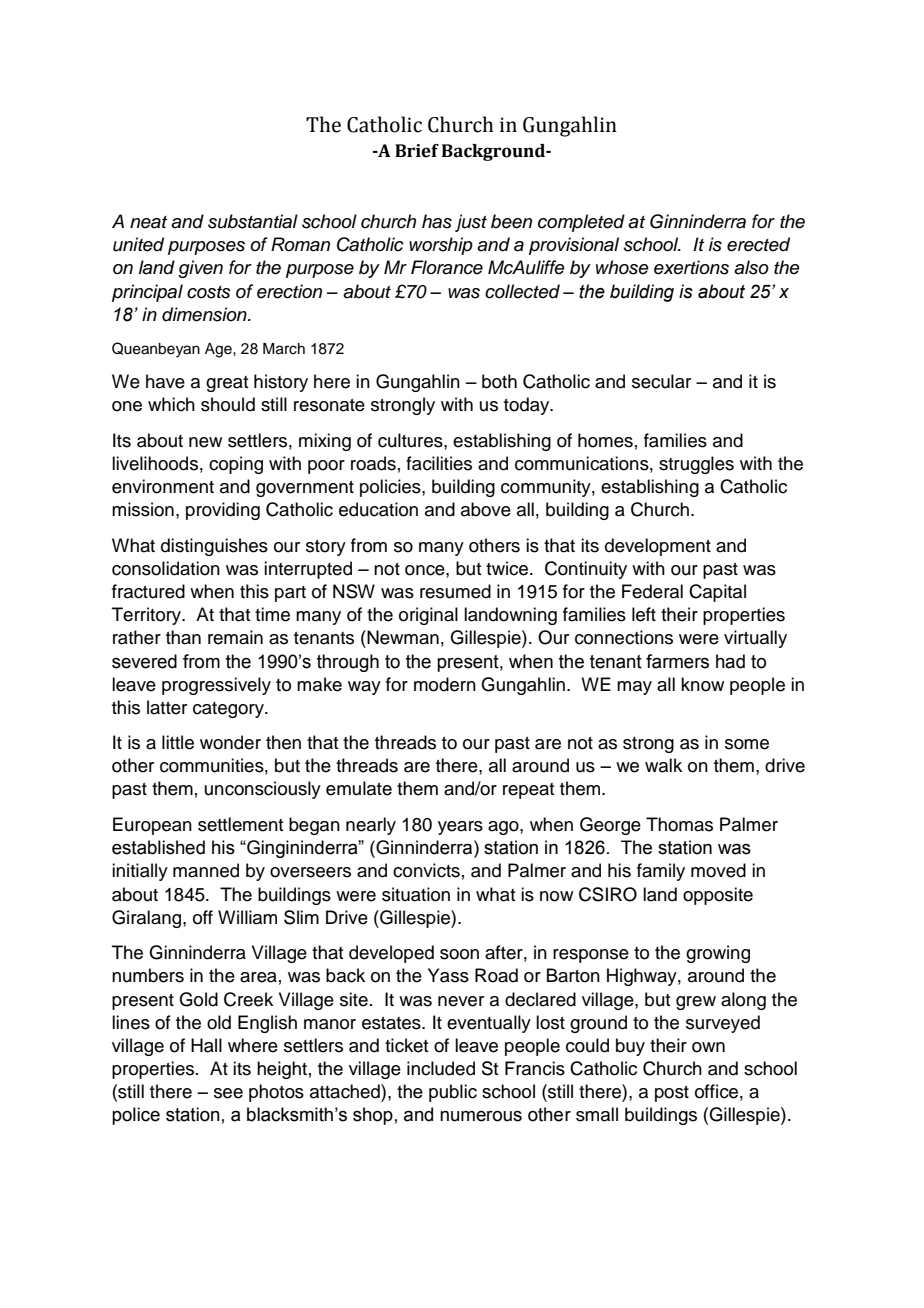 This screenshot has width=924, height=1308. Describe the element at coordinates (677, 661) in the screenshot. I see `farmers` at that location.
